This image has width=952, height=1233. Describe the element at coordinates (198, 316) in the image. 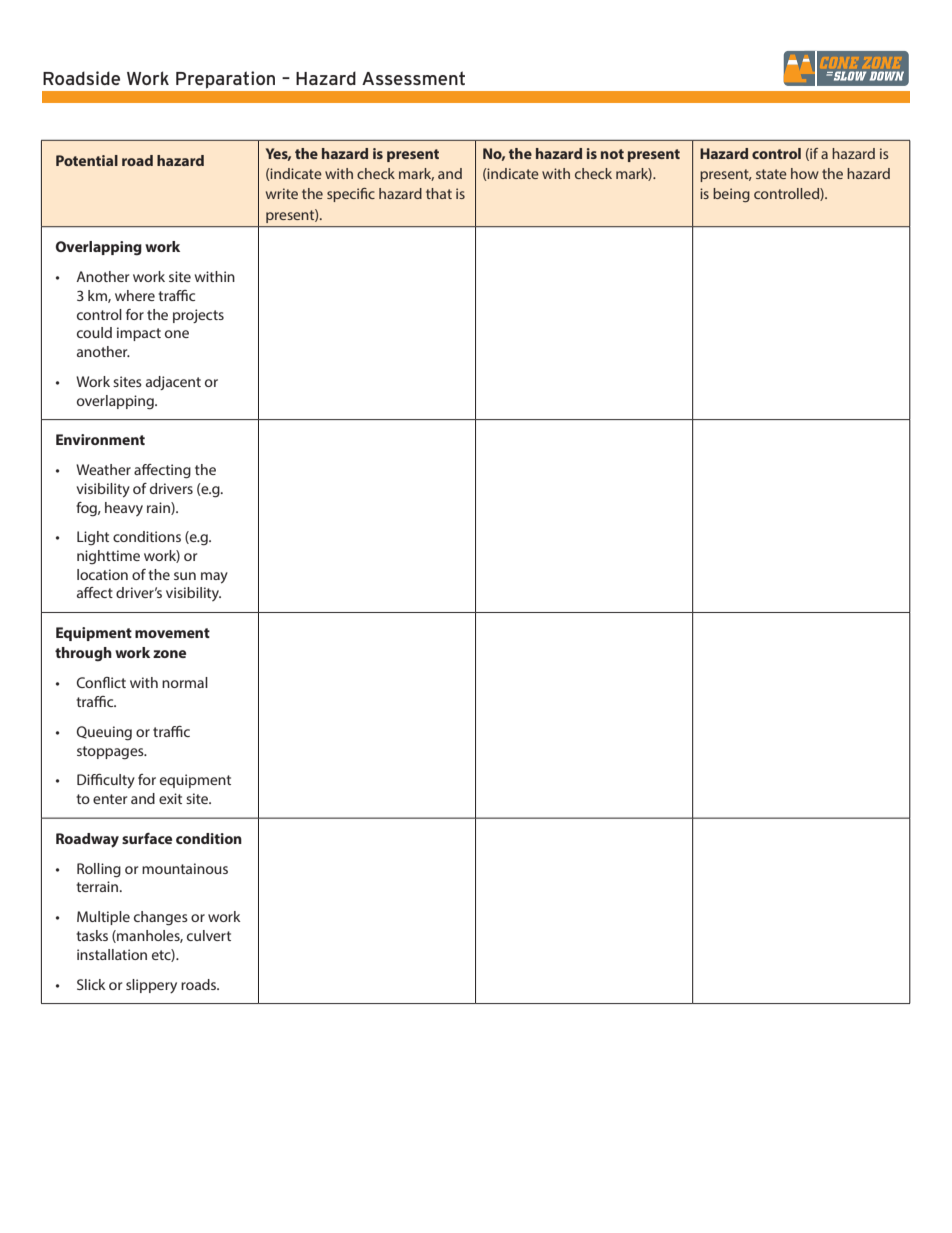

I see `projects` at that location.
